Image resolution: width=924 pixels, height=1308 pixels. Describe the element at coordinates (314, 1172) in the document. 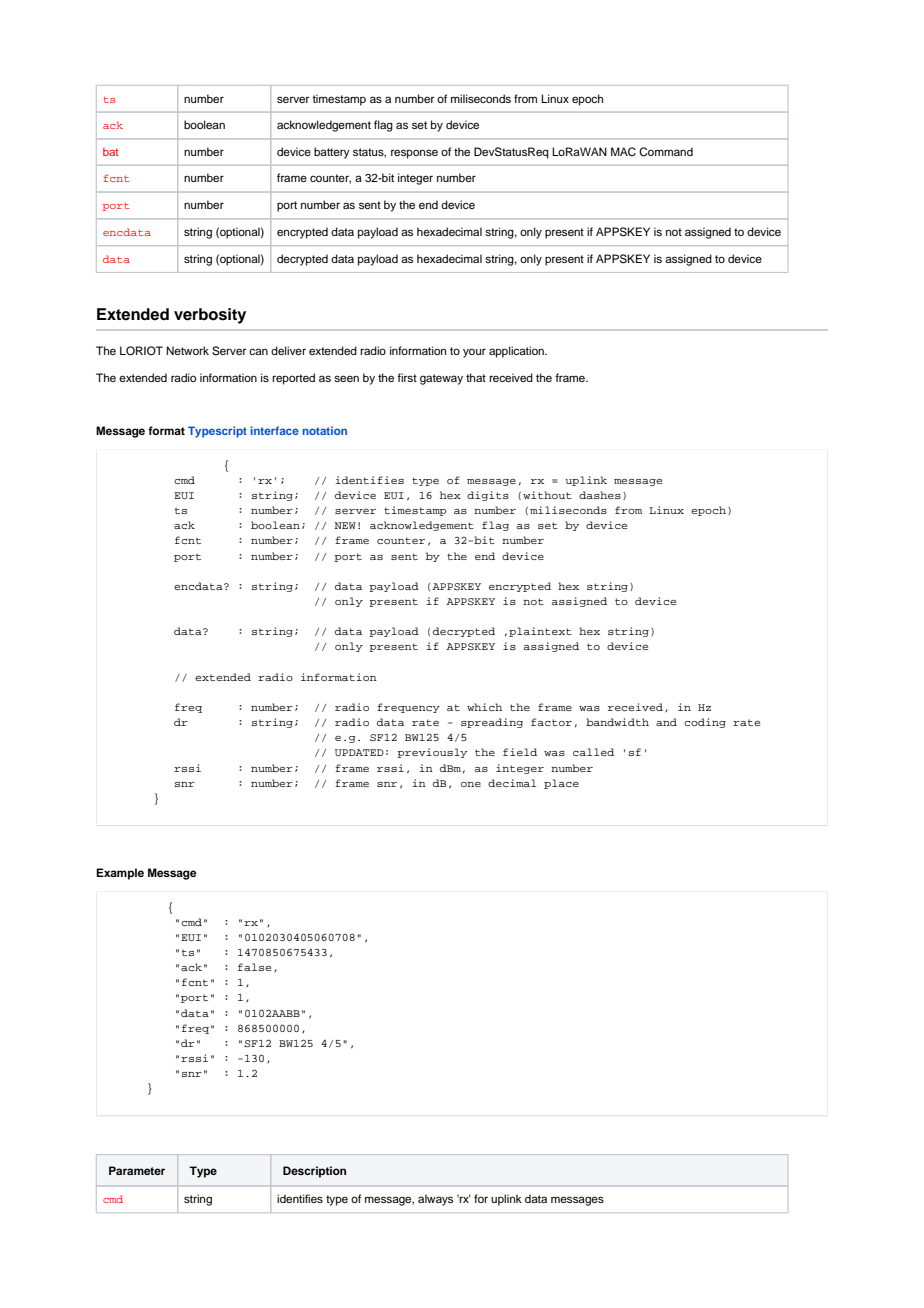

I see `Description` at that location.
